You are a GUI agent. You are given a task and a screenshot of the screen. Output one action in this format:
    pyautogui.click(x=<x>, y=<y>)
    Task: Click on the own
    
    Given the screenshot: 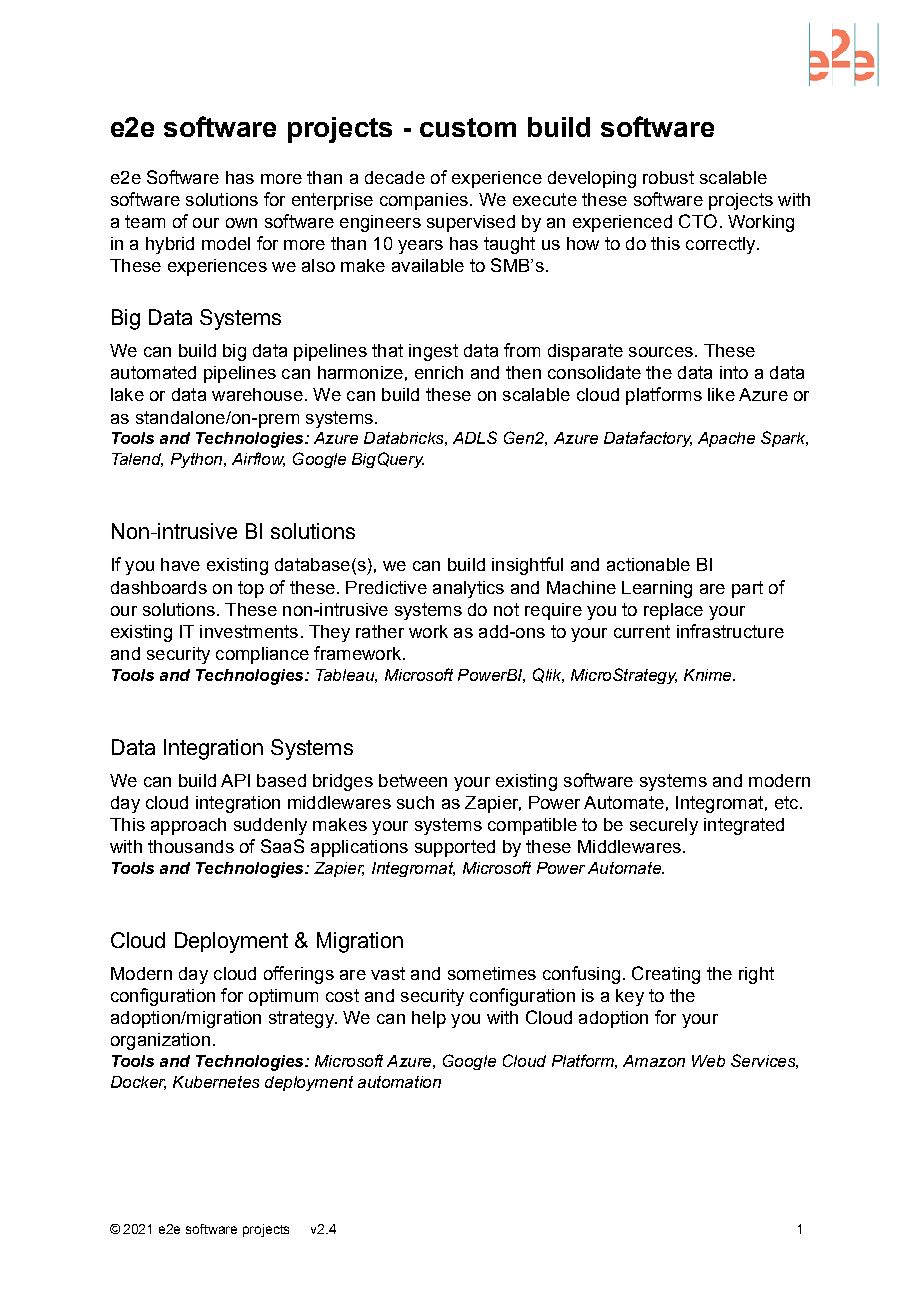 What is the action you would take?
    pyautogui.click(x=241, y=223)
